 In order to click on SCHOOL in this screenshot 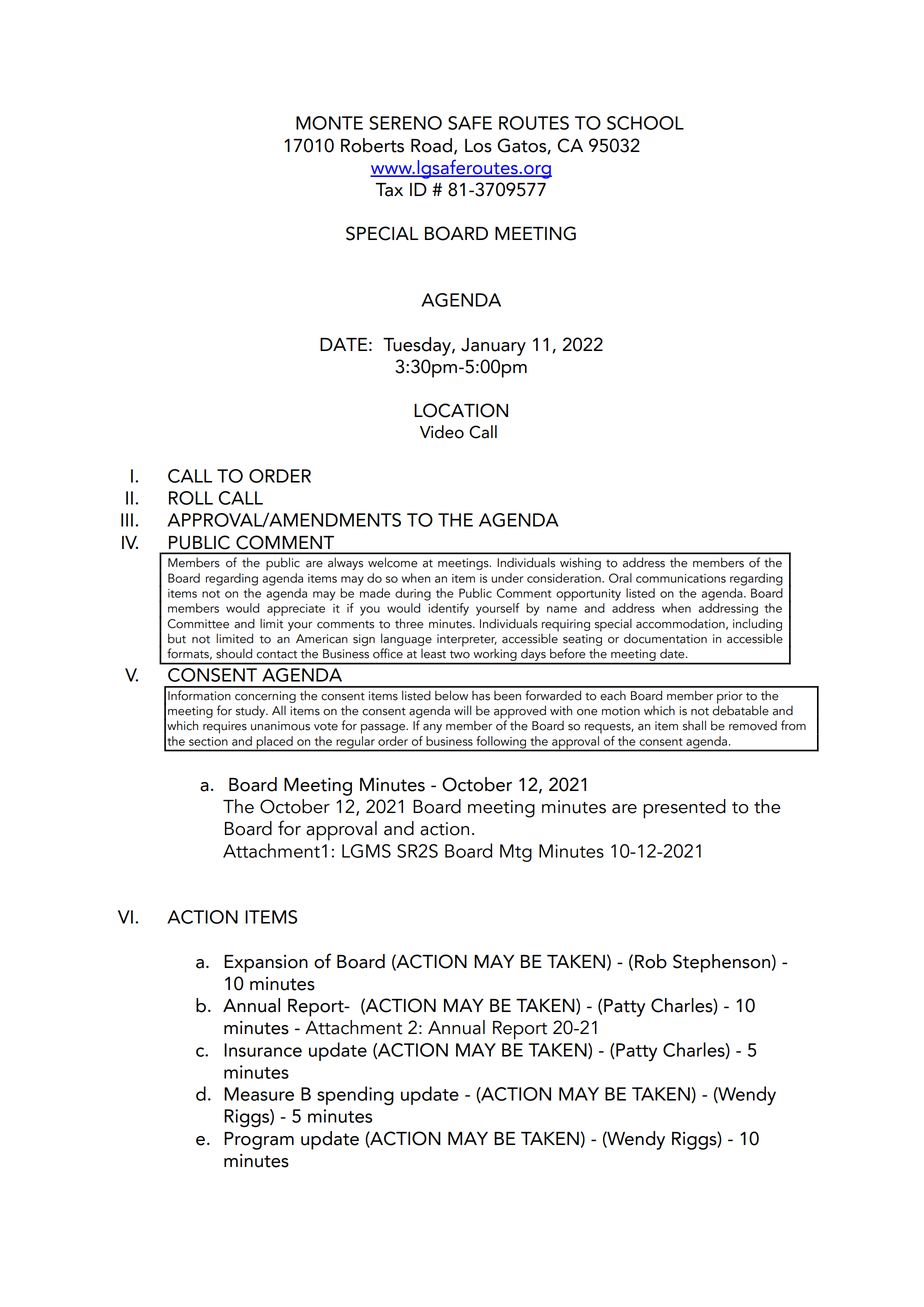, I will do `click(645, 123)`.
